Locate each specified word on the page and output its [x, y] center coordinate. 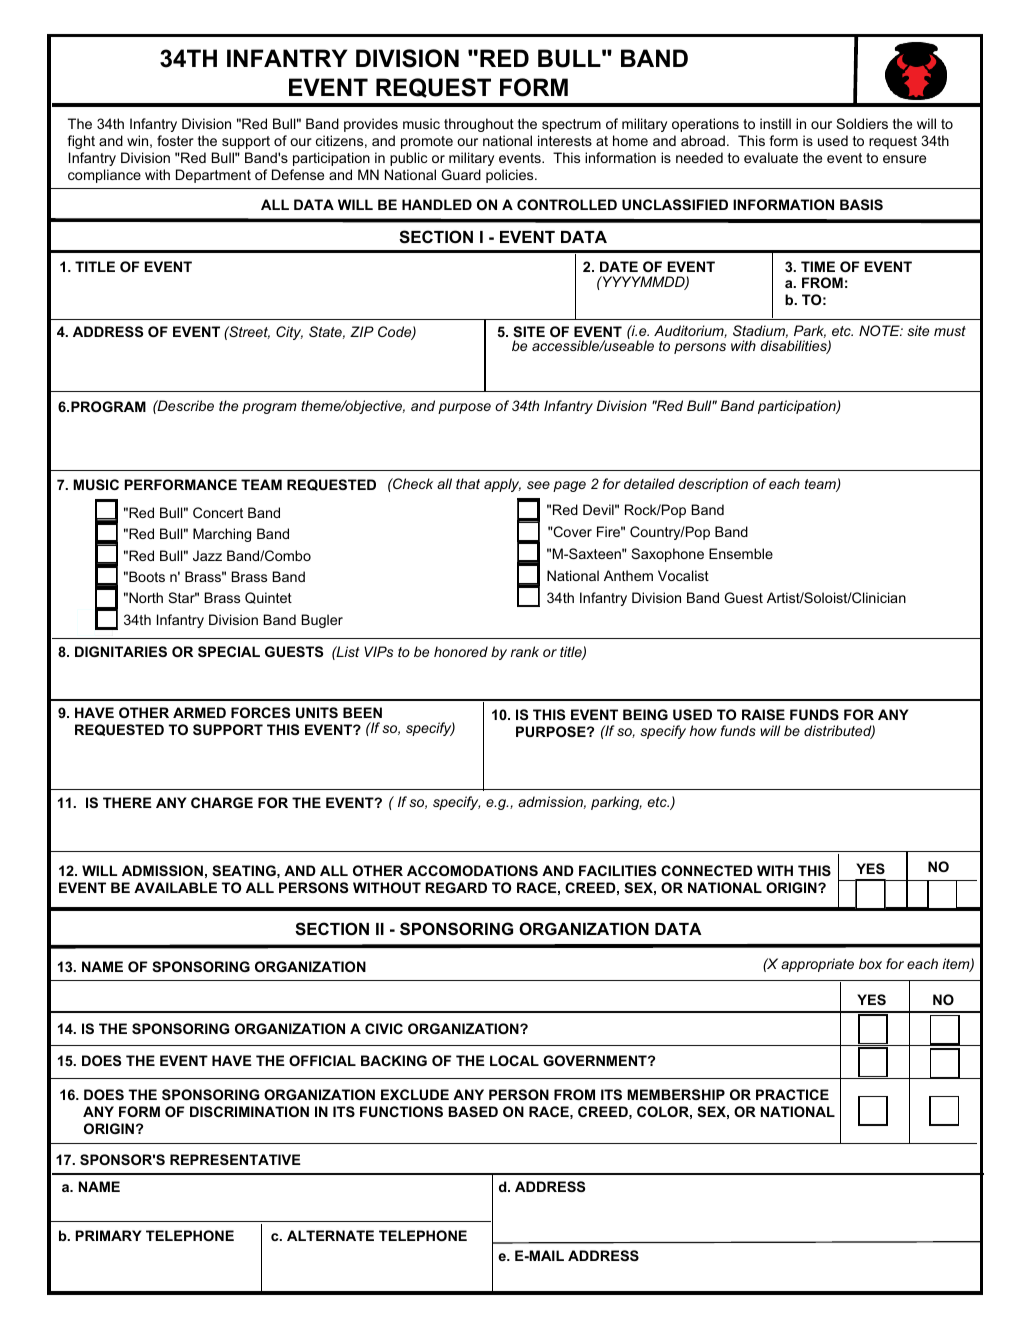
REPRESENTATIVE [235, 1159]
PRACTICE [792, 1094]
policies [511, 176]
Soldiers [862, 123]
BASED [473, 1111]
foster [175, 140]
